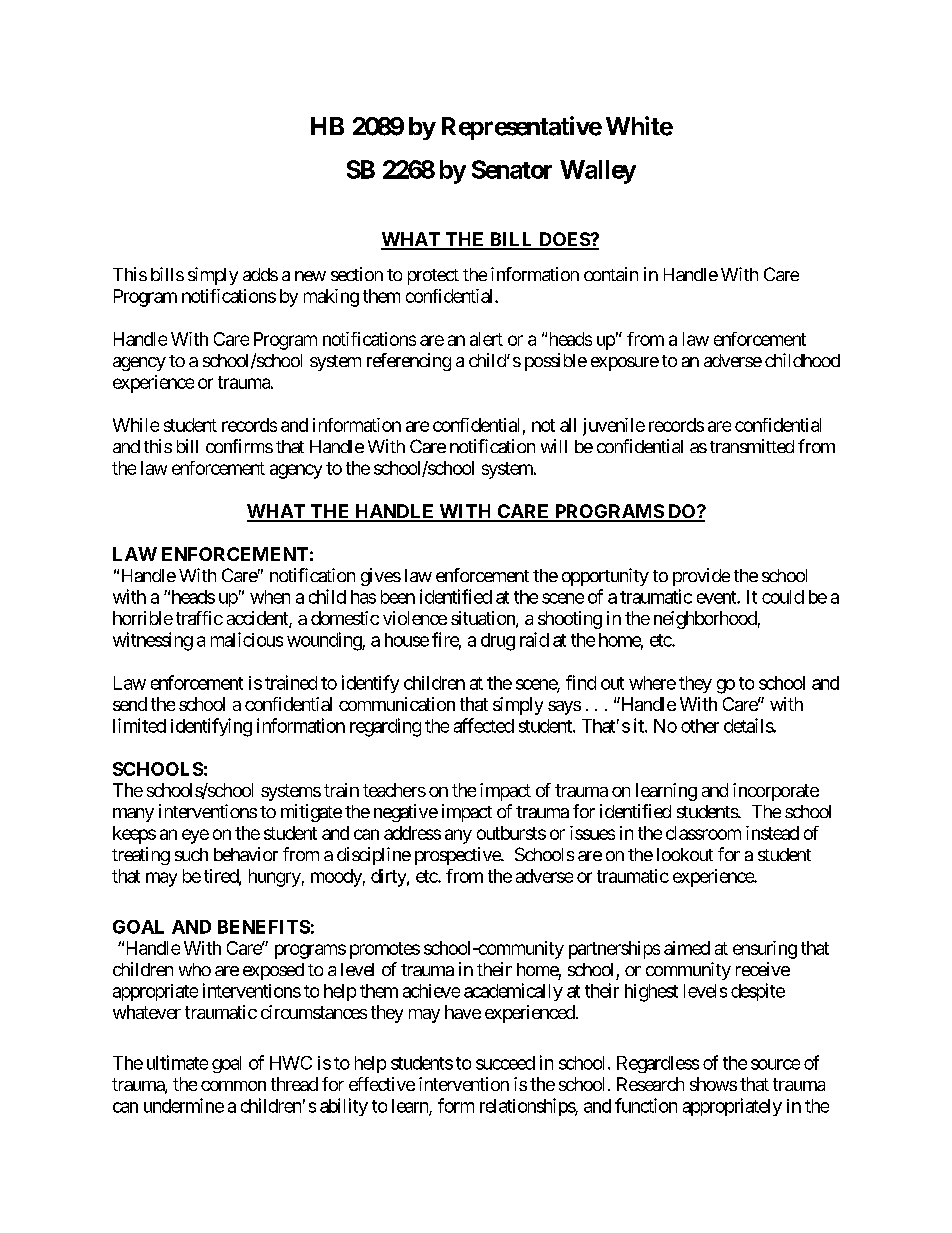  Describe the element at coordinates (484, 725) in the document. I see `affected` at that location.
